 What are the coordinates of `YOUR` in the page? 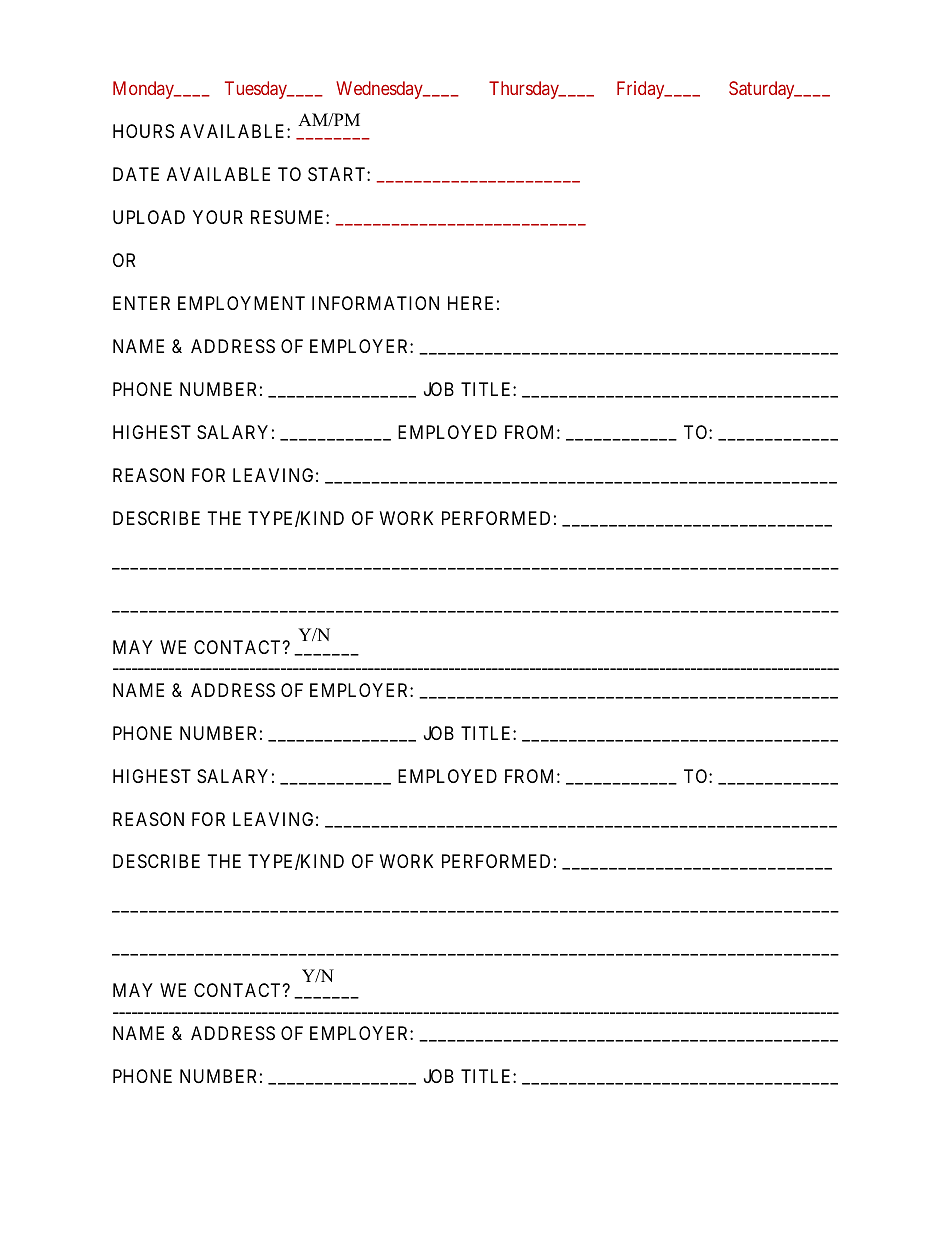 It's located at (218, 217).
